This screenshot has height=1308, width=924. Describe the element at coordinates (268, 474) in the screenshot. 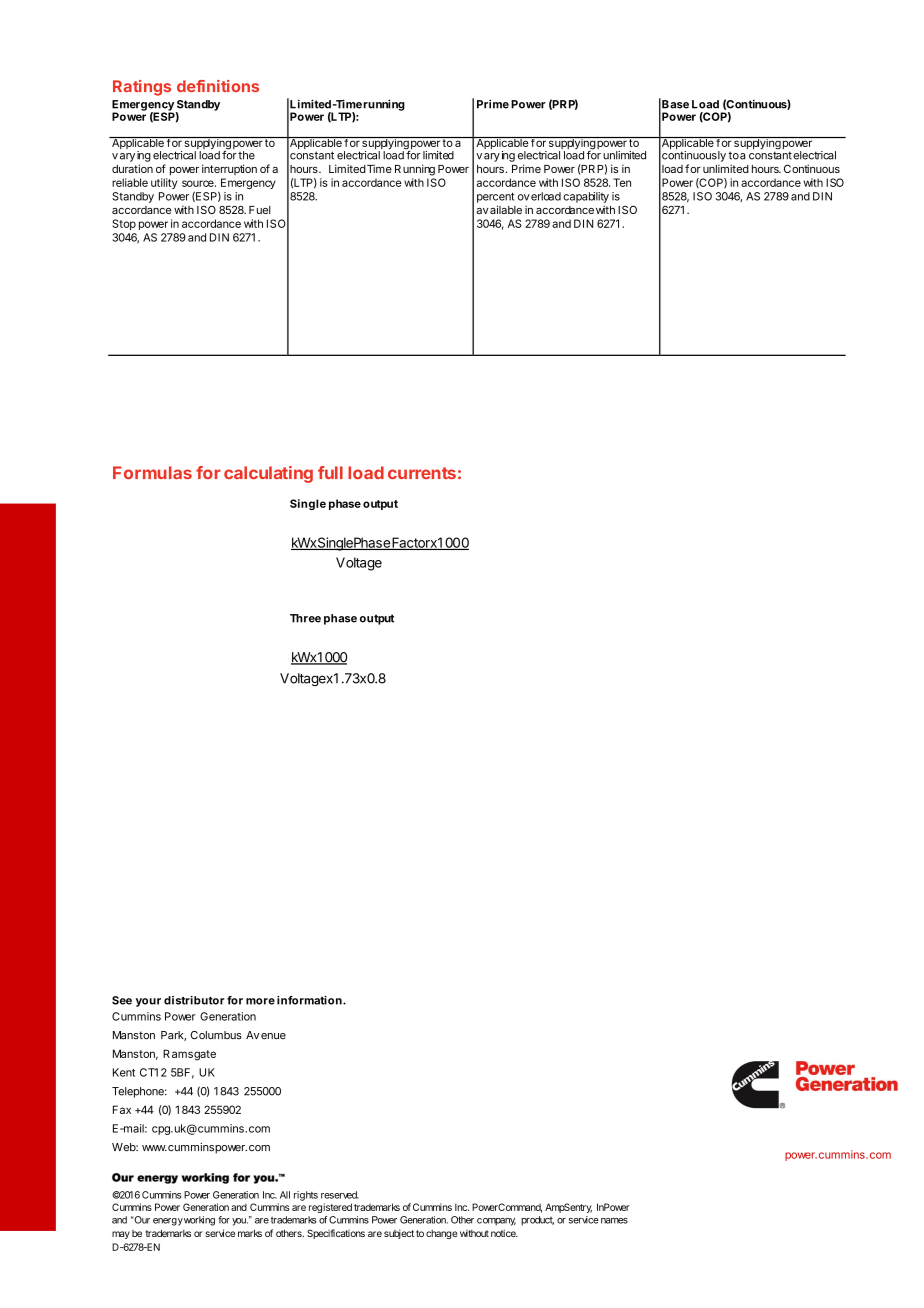

I see `calculating` at that location.
